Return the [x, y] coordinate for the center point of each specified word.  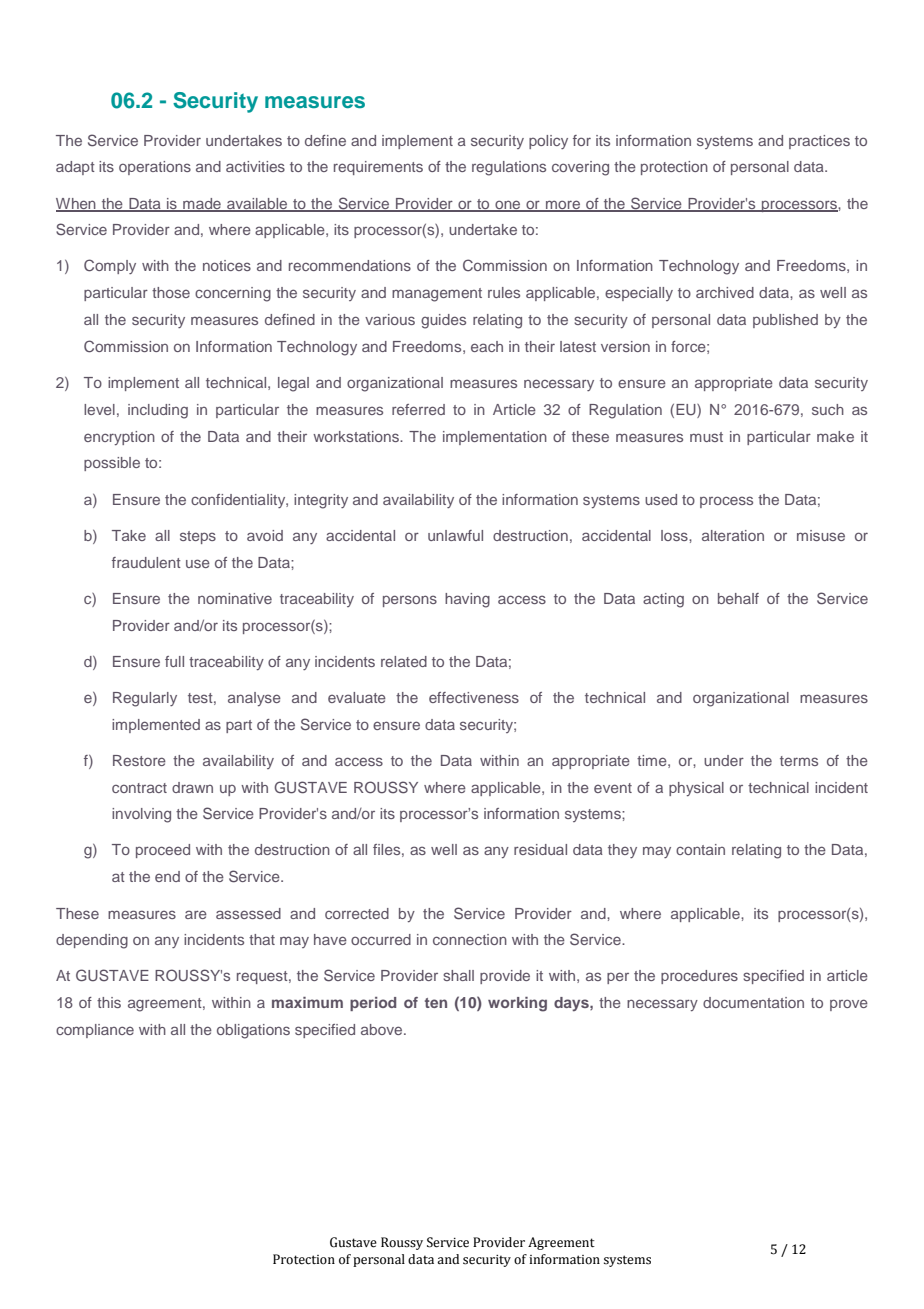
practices [819, 142]
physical [696, 789]
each [487, 346]
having [467, 600]
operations [155, 168]
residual [540, 849]
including [158, 411]
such [828, 409]
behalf [738, 598]
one [508, 205]
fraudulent [146, 562]
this [109, 1002]
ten [436, 1003]
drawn [192, 787]
